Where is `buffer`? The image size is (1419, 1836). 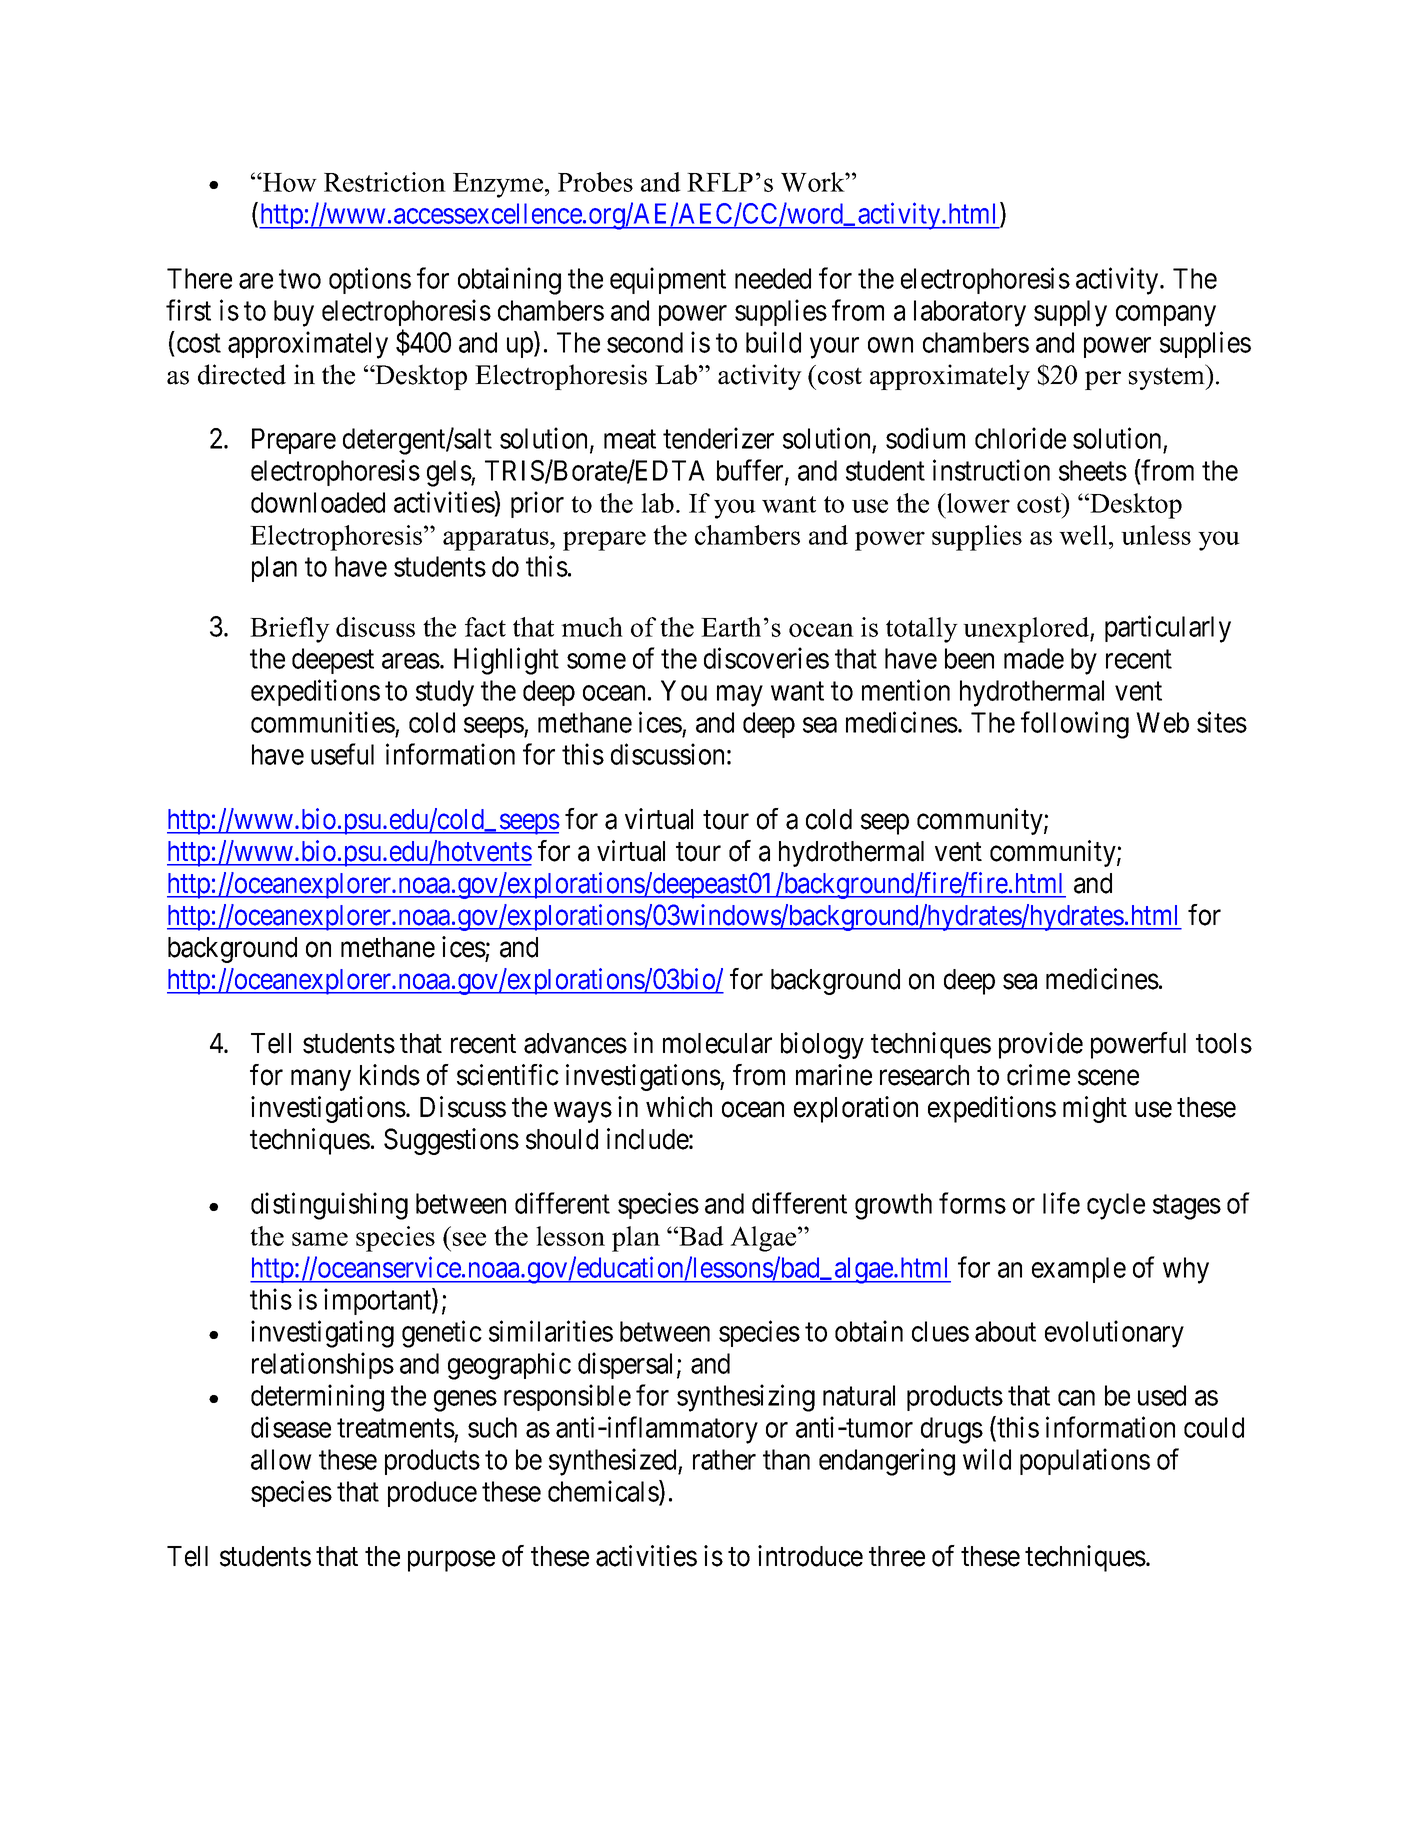 buffer is located at coordinates (751, 471).
